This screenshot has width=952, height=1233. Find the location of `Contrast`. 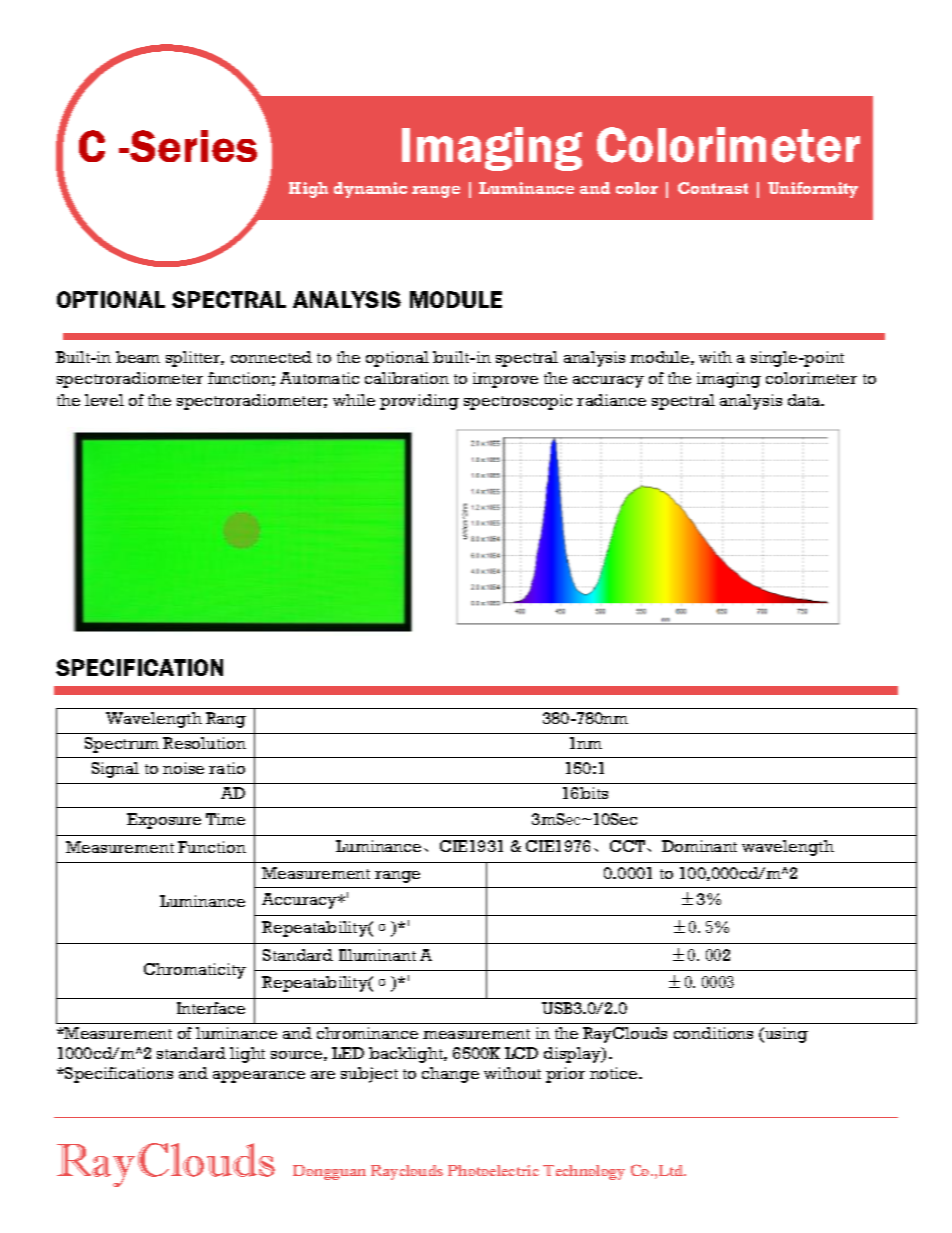

Contrast is located at coordinates (713, 188).
